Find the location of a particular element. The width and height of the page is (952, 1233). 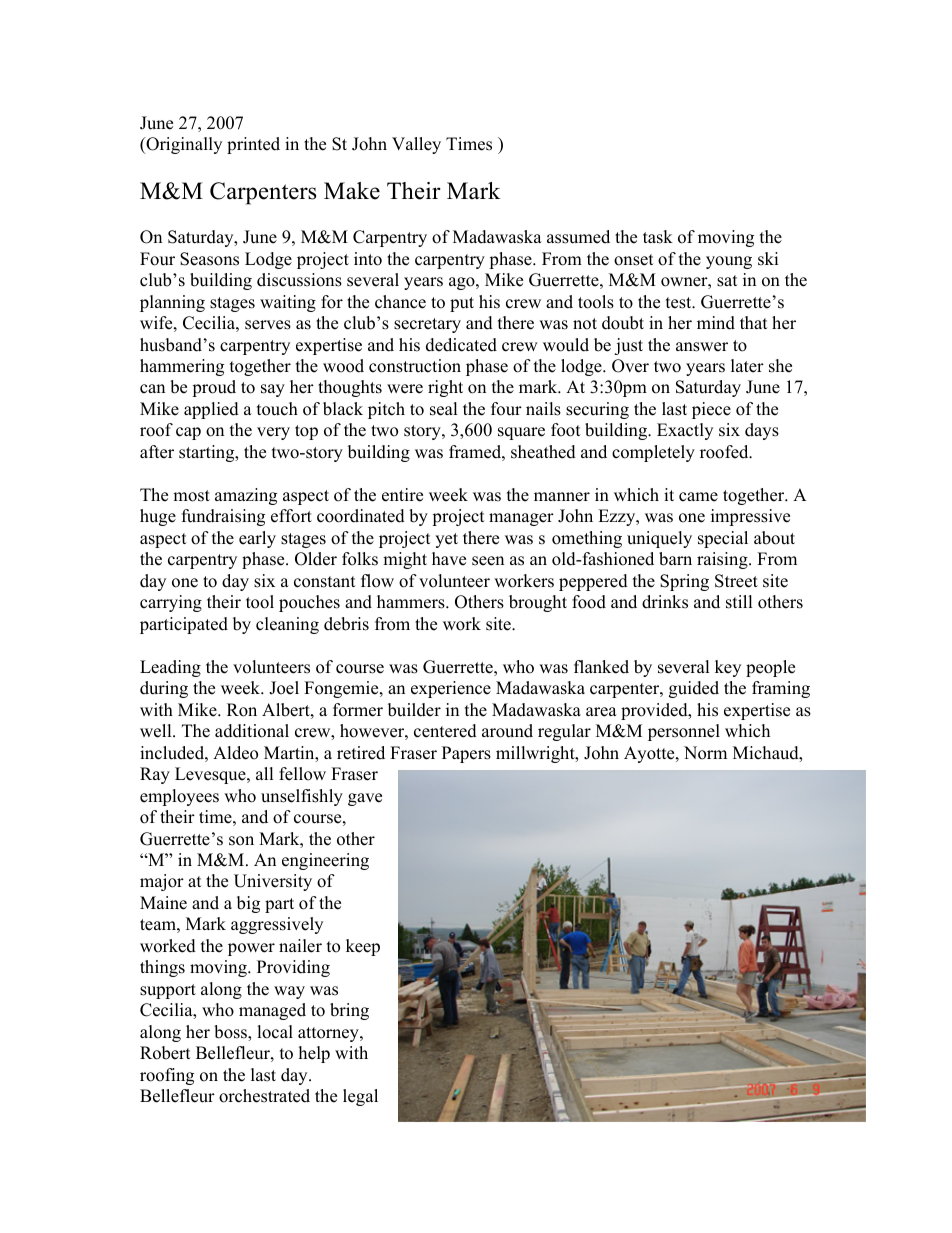

came is located at coordinates (698, 497).
